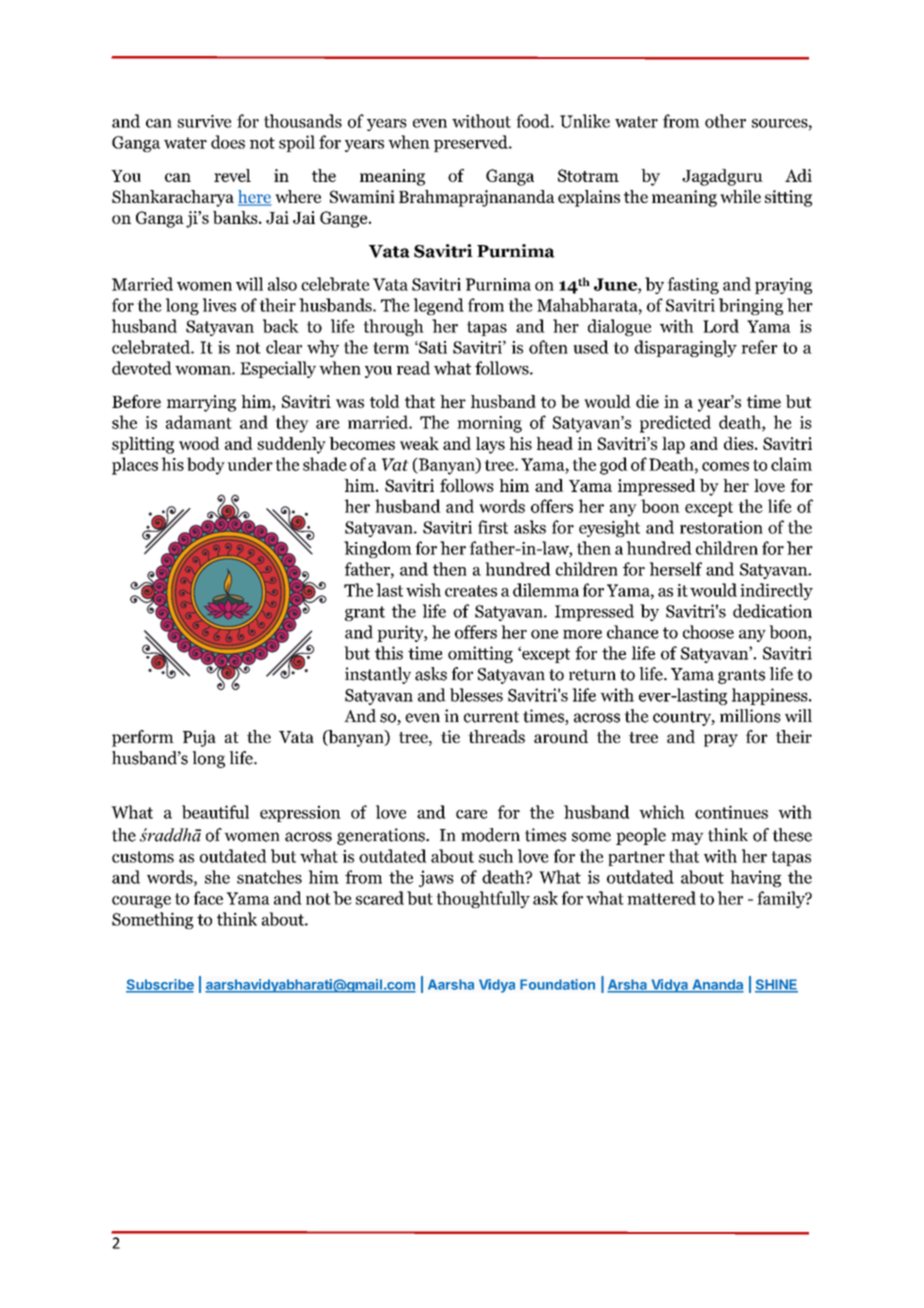 Image resolution: width=924 pixels, height=1308 pixels. Describe the element at coordinates (228, 142) in the screenshot. I see `does` at that location.
